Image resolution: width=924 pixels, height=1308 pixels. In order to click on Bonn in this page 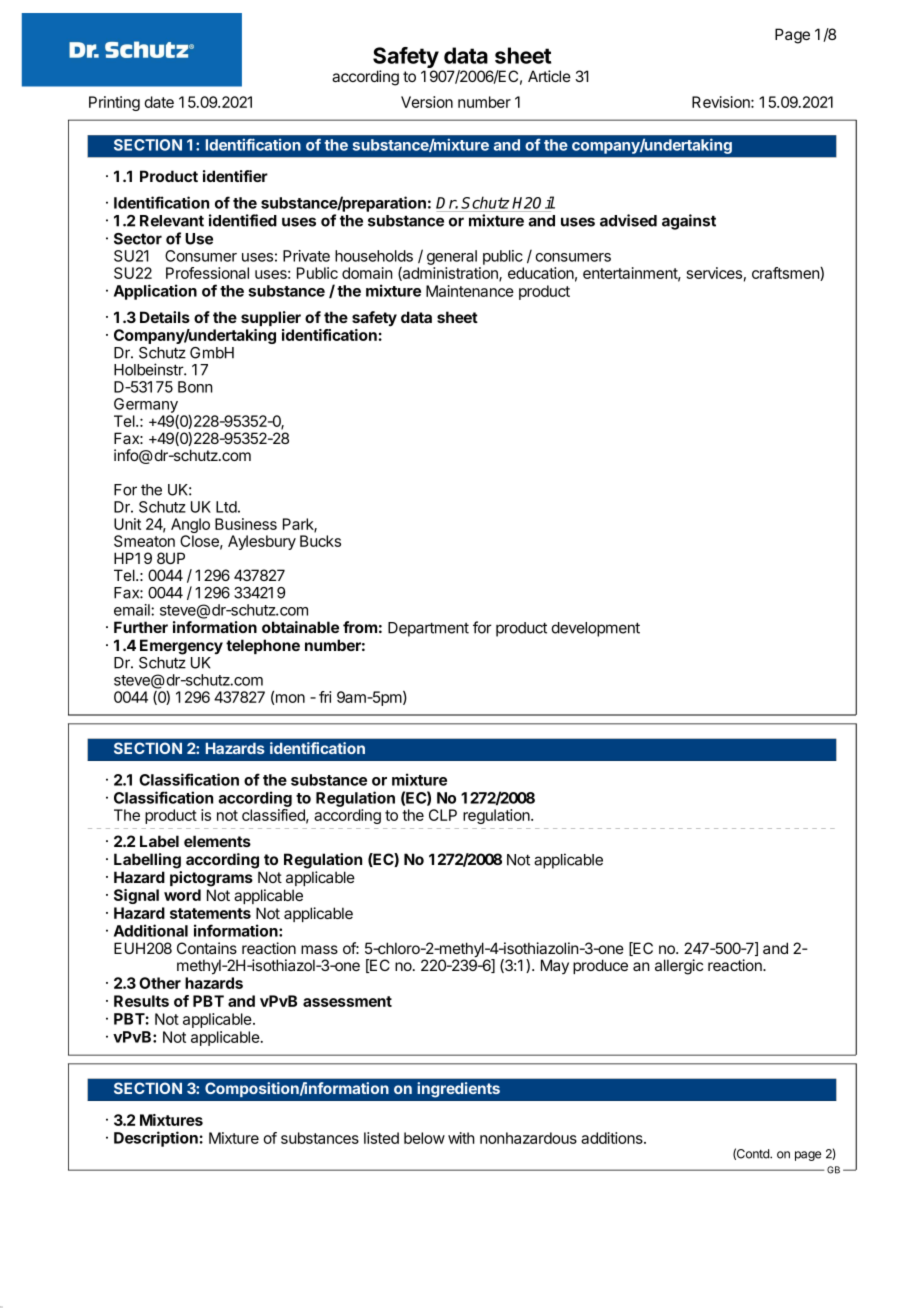, I will do `click(195, 387)`.
